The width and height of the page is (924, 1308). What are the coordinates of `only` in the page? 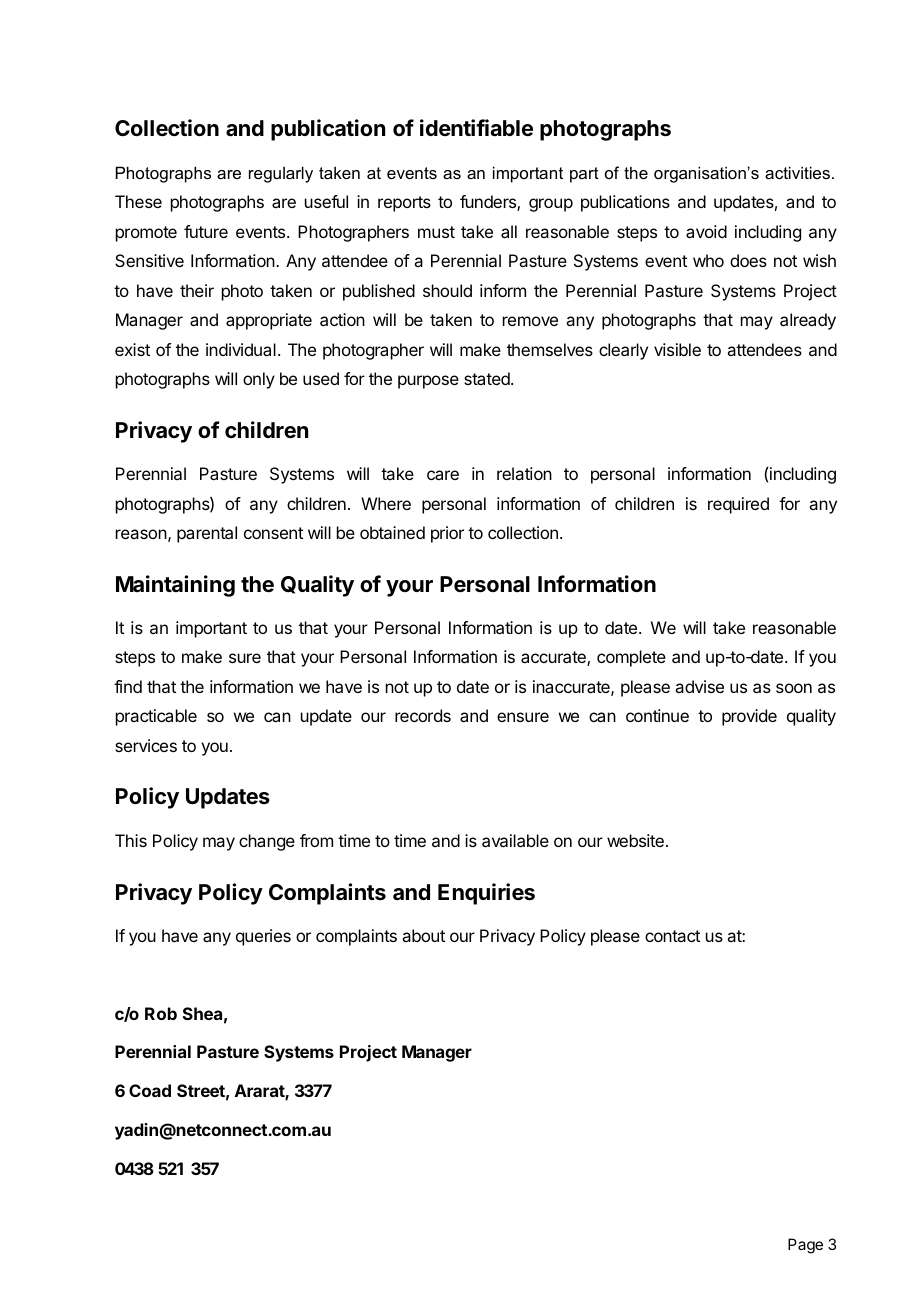 It's located at (259, 380).
